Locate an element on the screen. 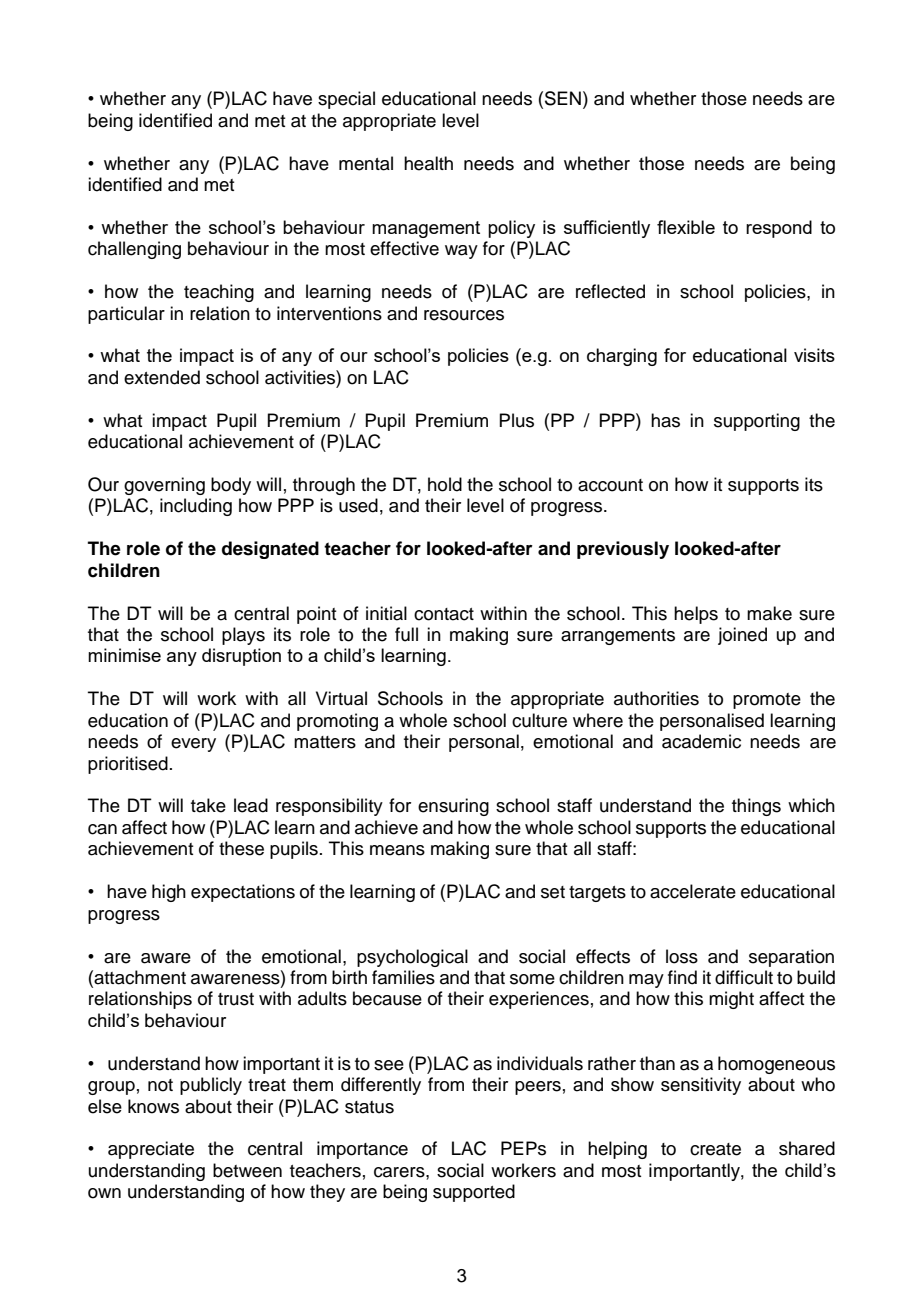  take is located at coordinates (208, 805).
